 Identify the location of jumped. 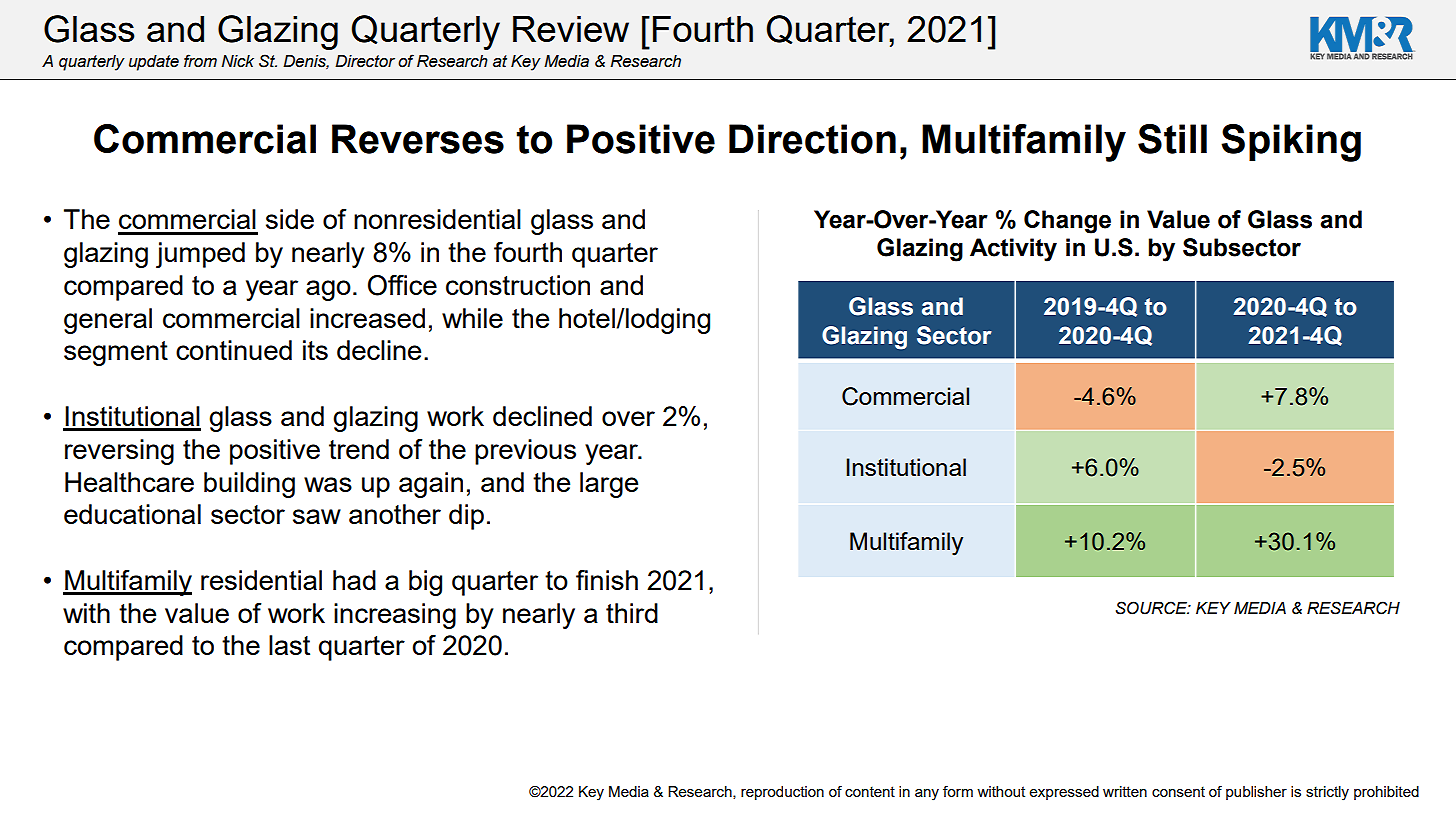
(200, 255).
